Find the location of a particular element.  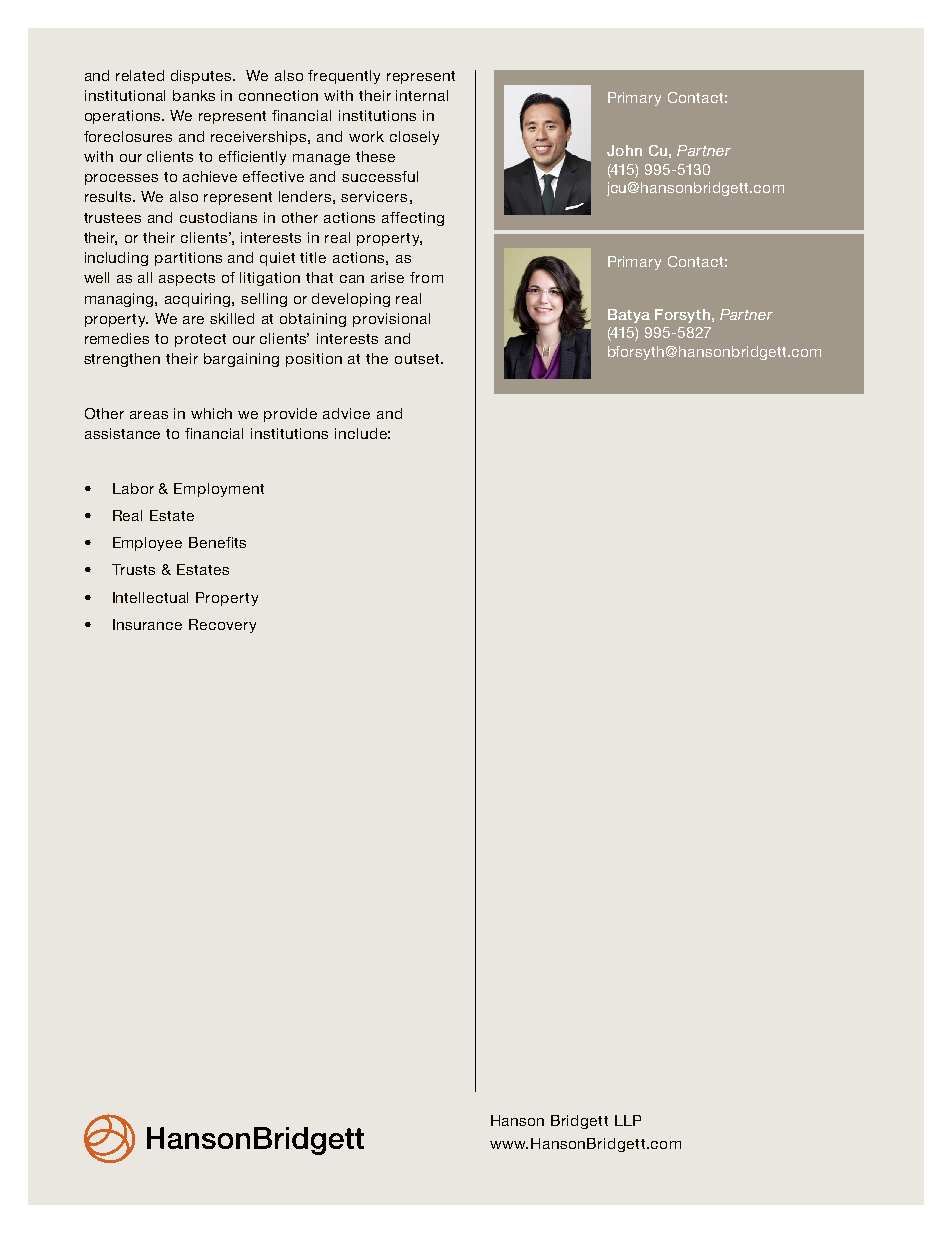

Benefits is located at coordinates (217, 542).
